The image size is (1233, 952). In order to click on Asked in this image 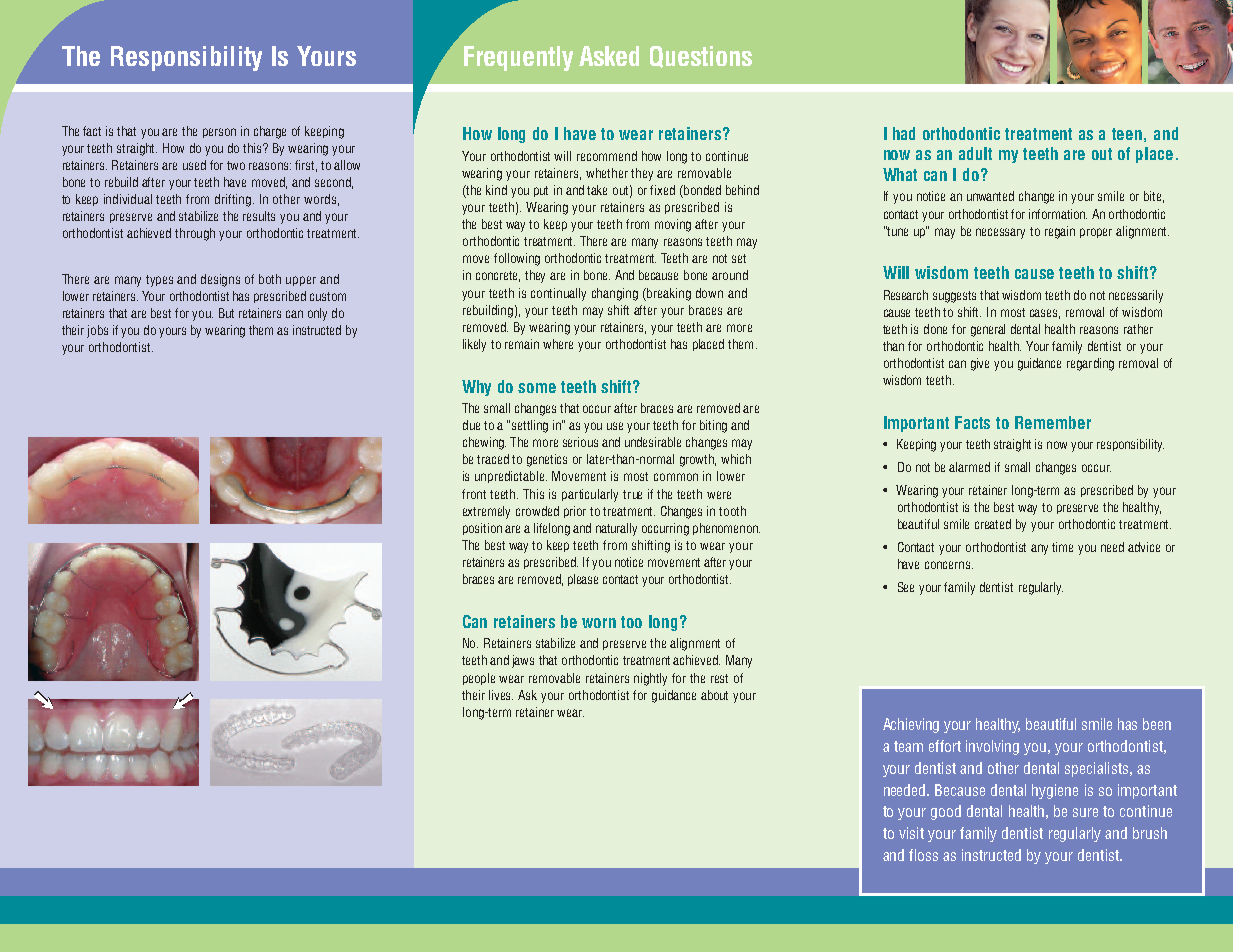, I will do `click(609, 56)`.
